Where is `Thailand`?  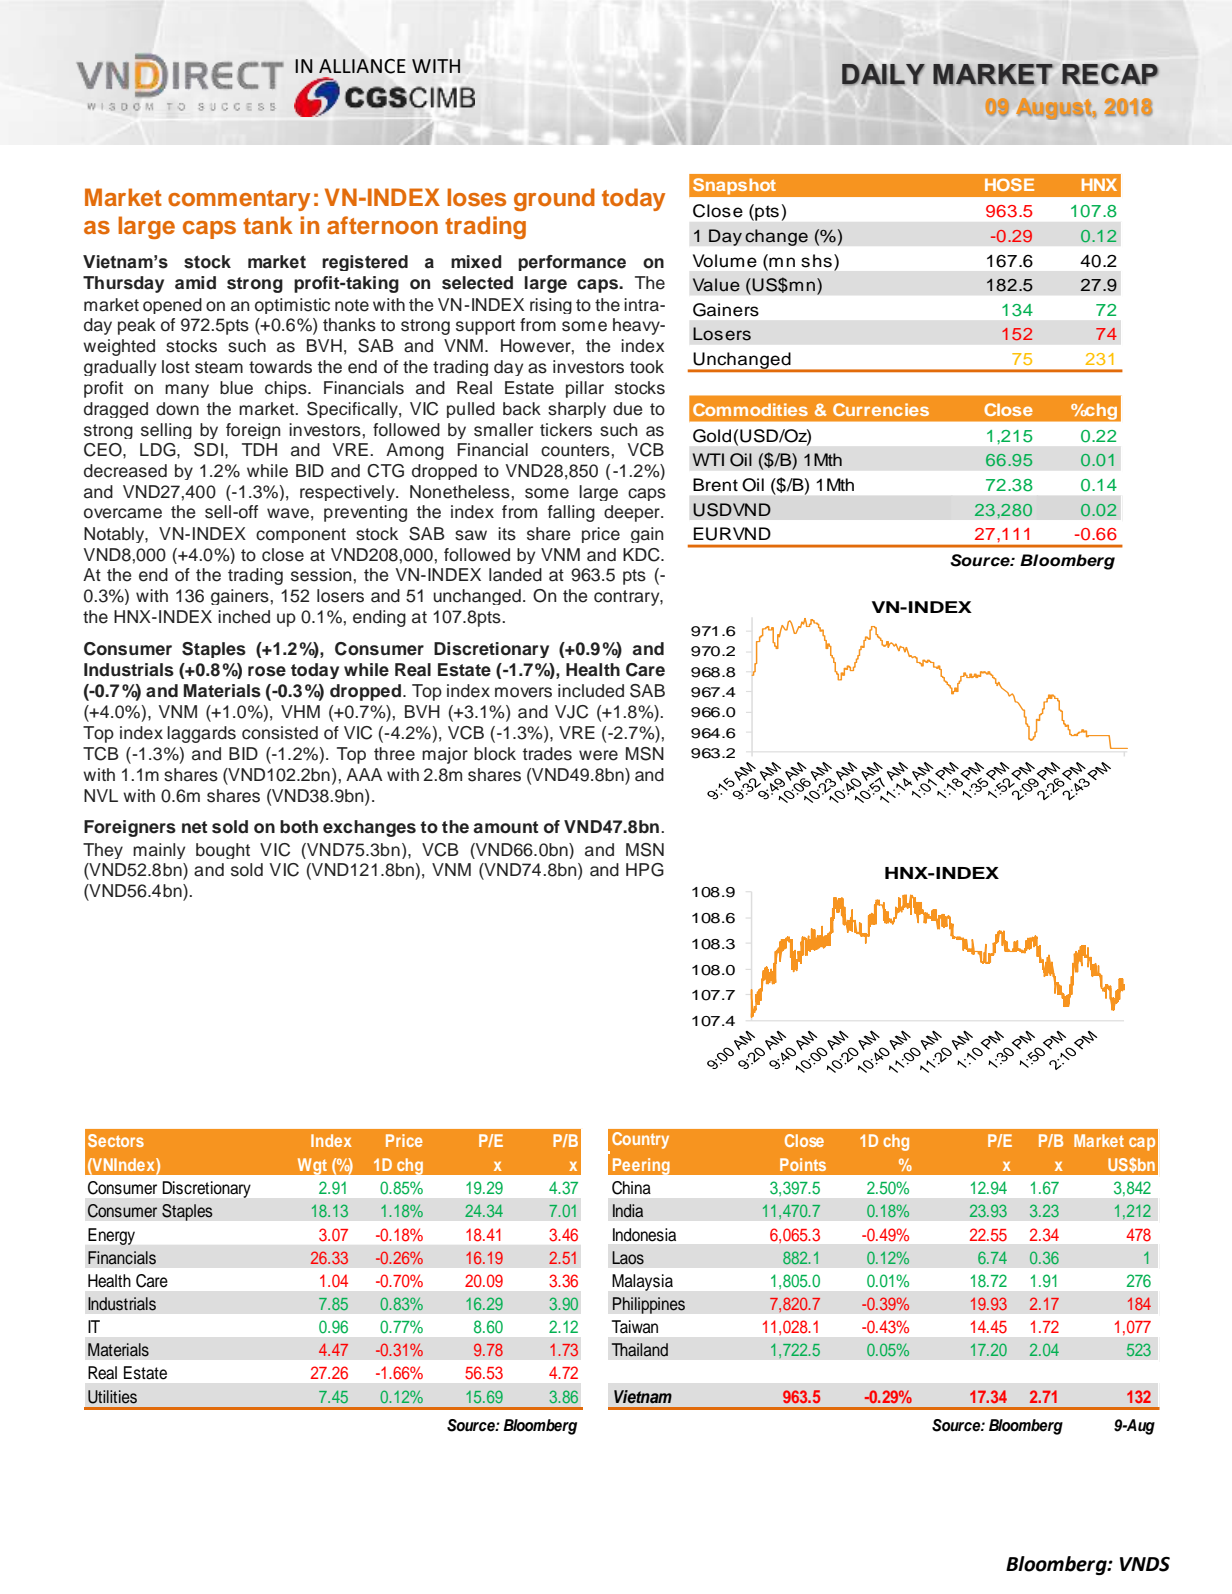 Thailand is located at coordinates (640, 1350).
